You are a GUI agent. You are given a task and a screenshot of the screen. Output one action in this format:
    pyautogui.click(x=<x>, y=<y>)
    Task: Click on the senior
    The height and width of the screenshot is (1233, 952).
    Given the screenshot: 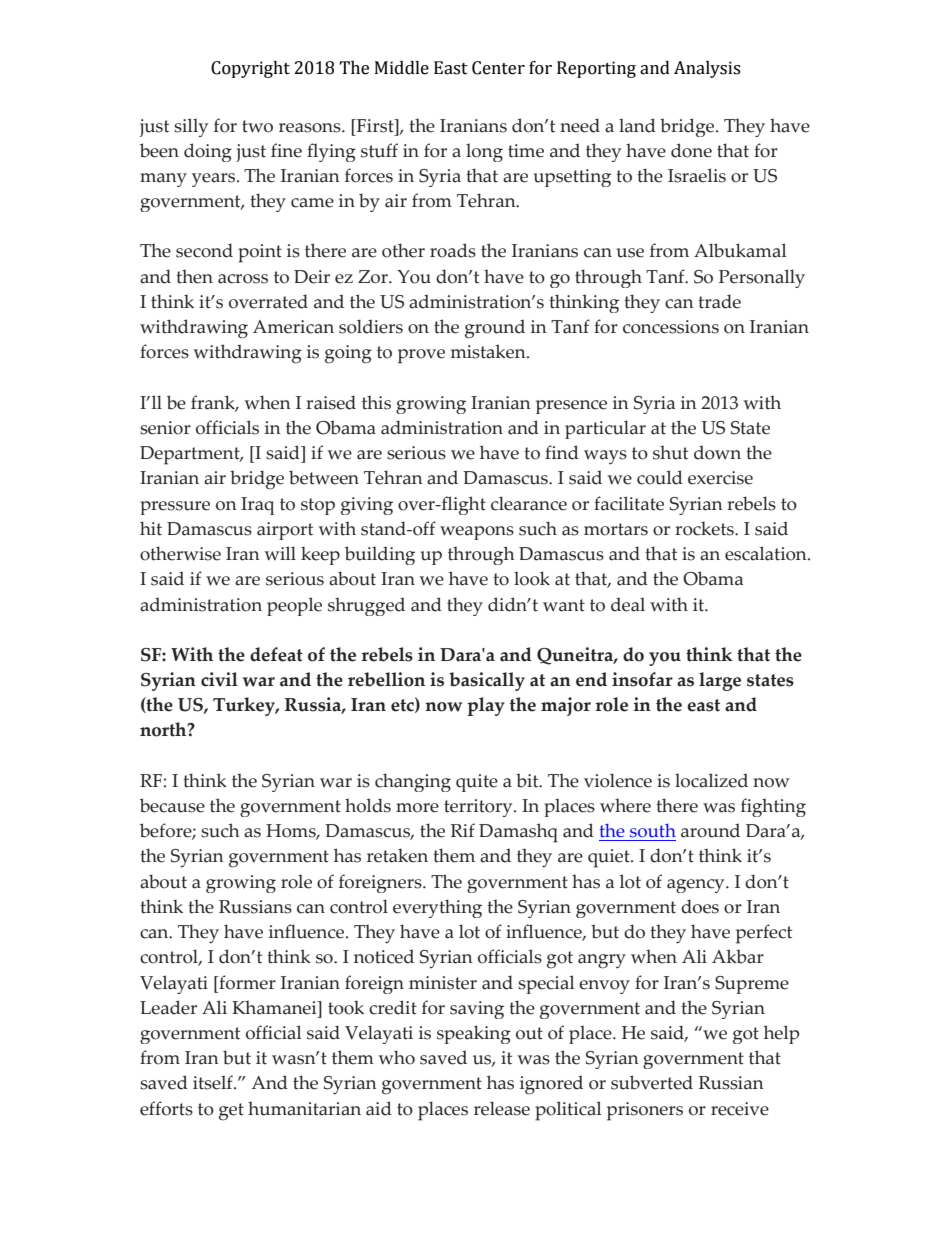 What is the action you would take?
    pyautogui.click(x=165, y=428)
